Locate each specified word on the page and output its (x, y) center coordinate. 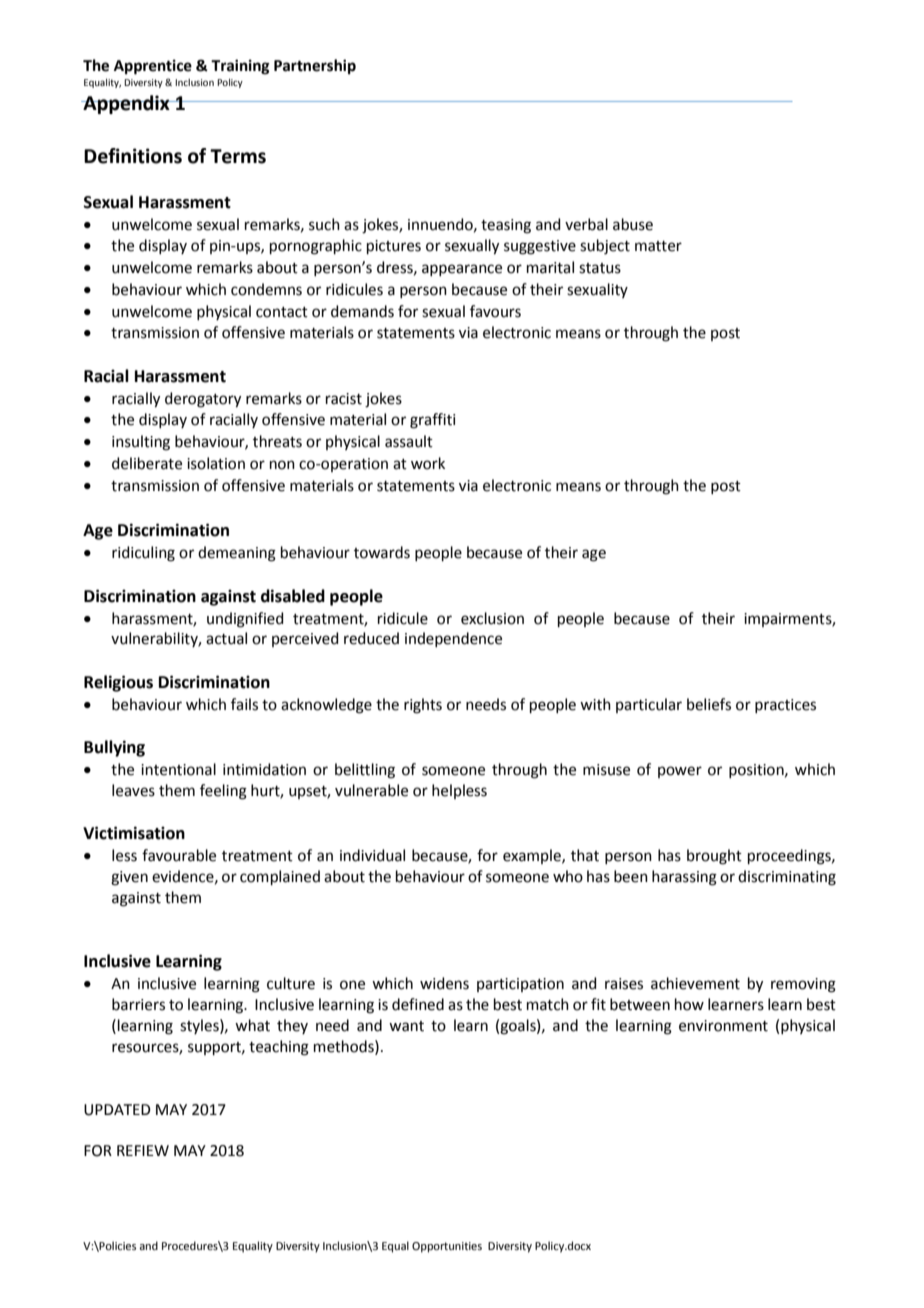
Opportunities (447, 1247)
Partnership (315, 67)
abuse (633, 224)
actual (226, 638)
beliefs (709, 704)
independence (453, 639)
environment (723, 1026)
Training (240, 67)
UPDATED (117, 1110)
